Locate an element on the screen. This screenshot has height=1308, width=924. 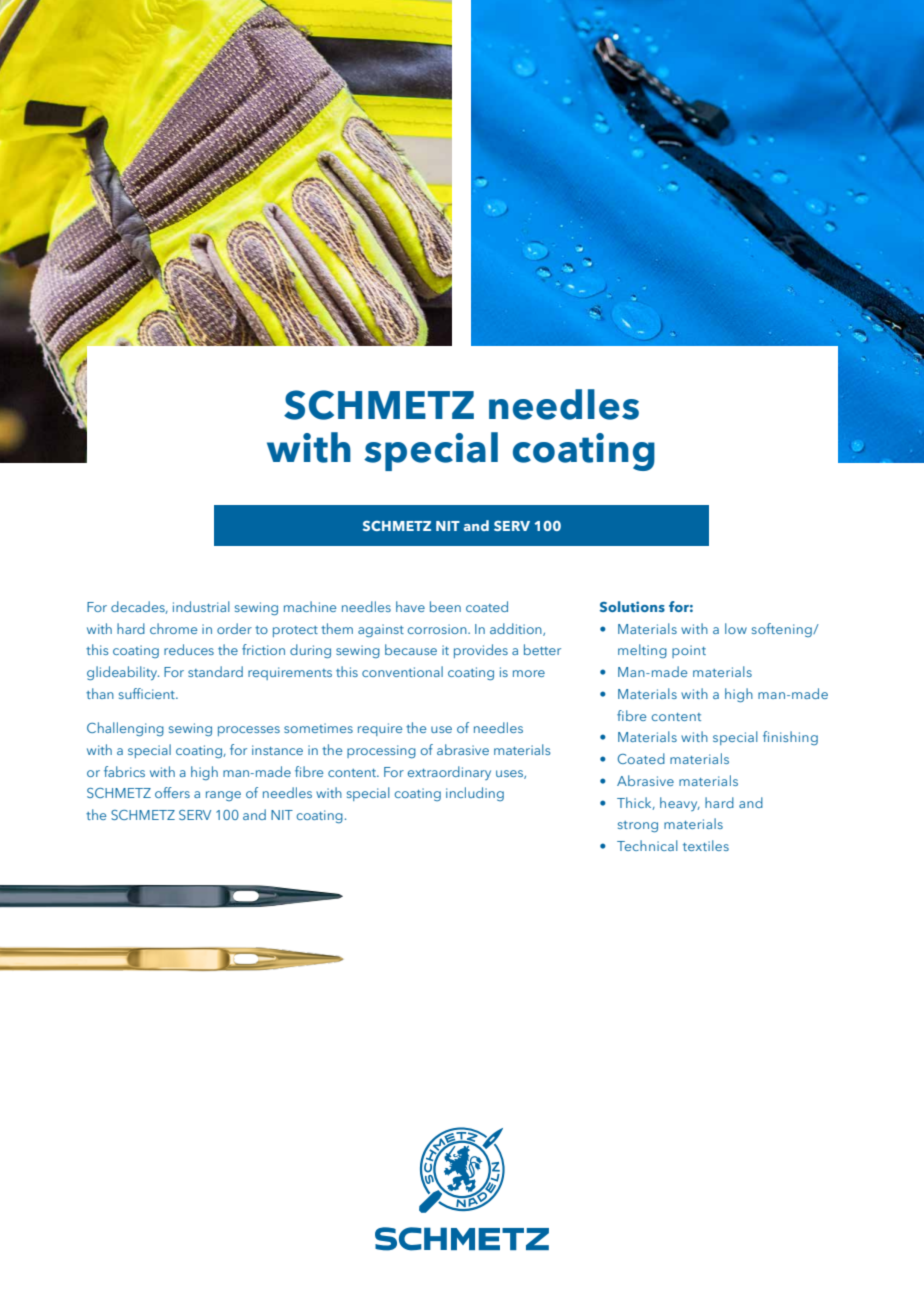
offers is located at coordinates (172, 792).
